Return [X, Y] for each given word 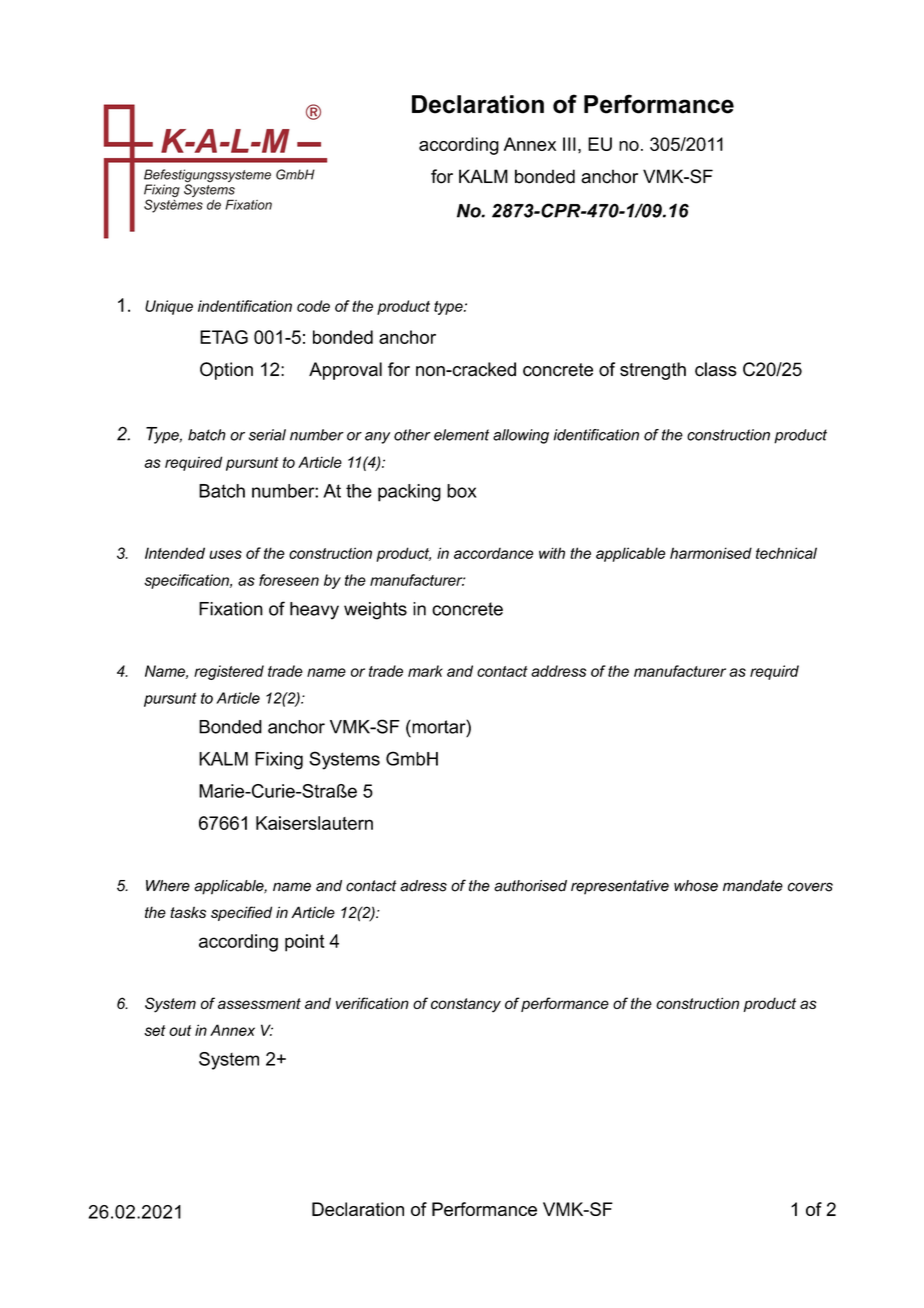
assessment [259, 1003]
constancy [466, 1005]
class [716, 369]
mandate [753, 886]
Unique [169, 307]
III [569, 144]
